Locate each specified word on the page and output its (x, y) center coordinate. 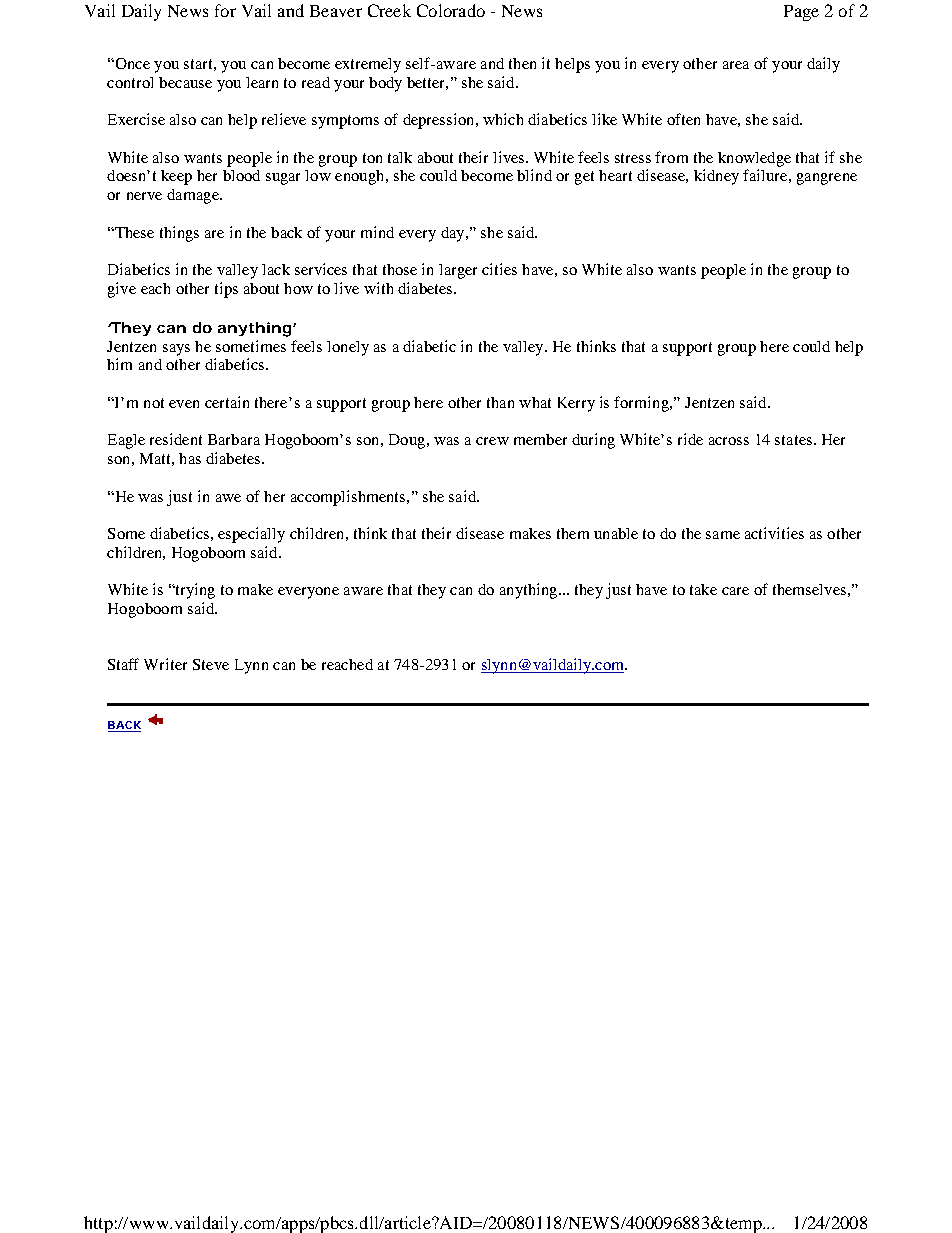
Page (801, 13)
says (176, 350)
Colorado (451, 10)
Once (131, 63)
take (703, 589)
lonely (348, 348)
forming (642, 404)
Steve (211, 664)
